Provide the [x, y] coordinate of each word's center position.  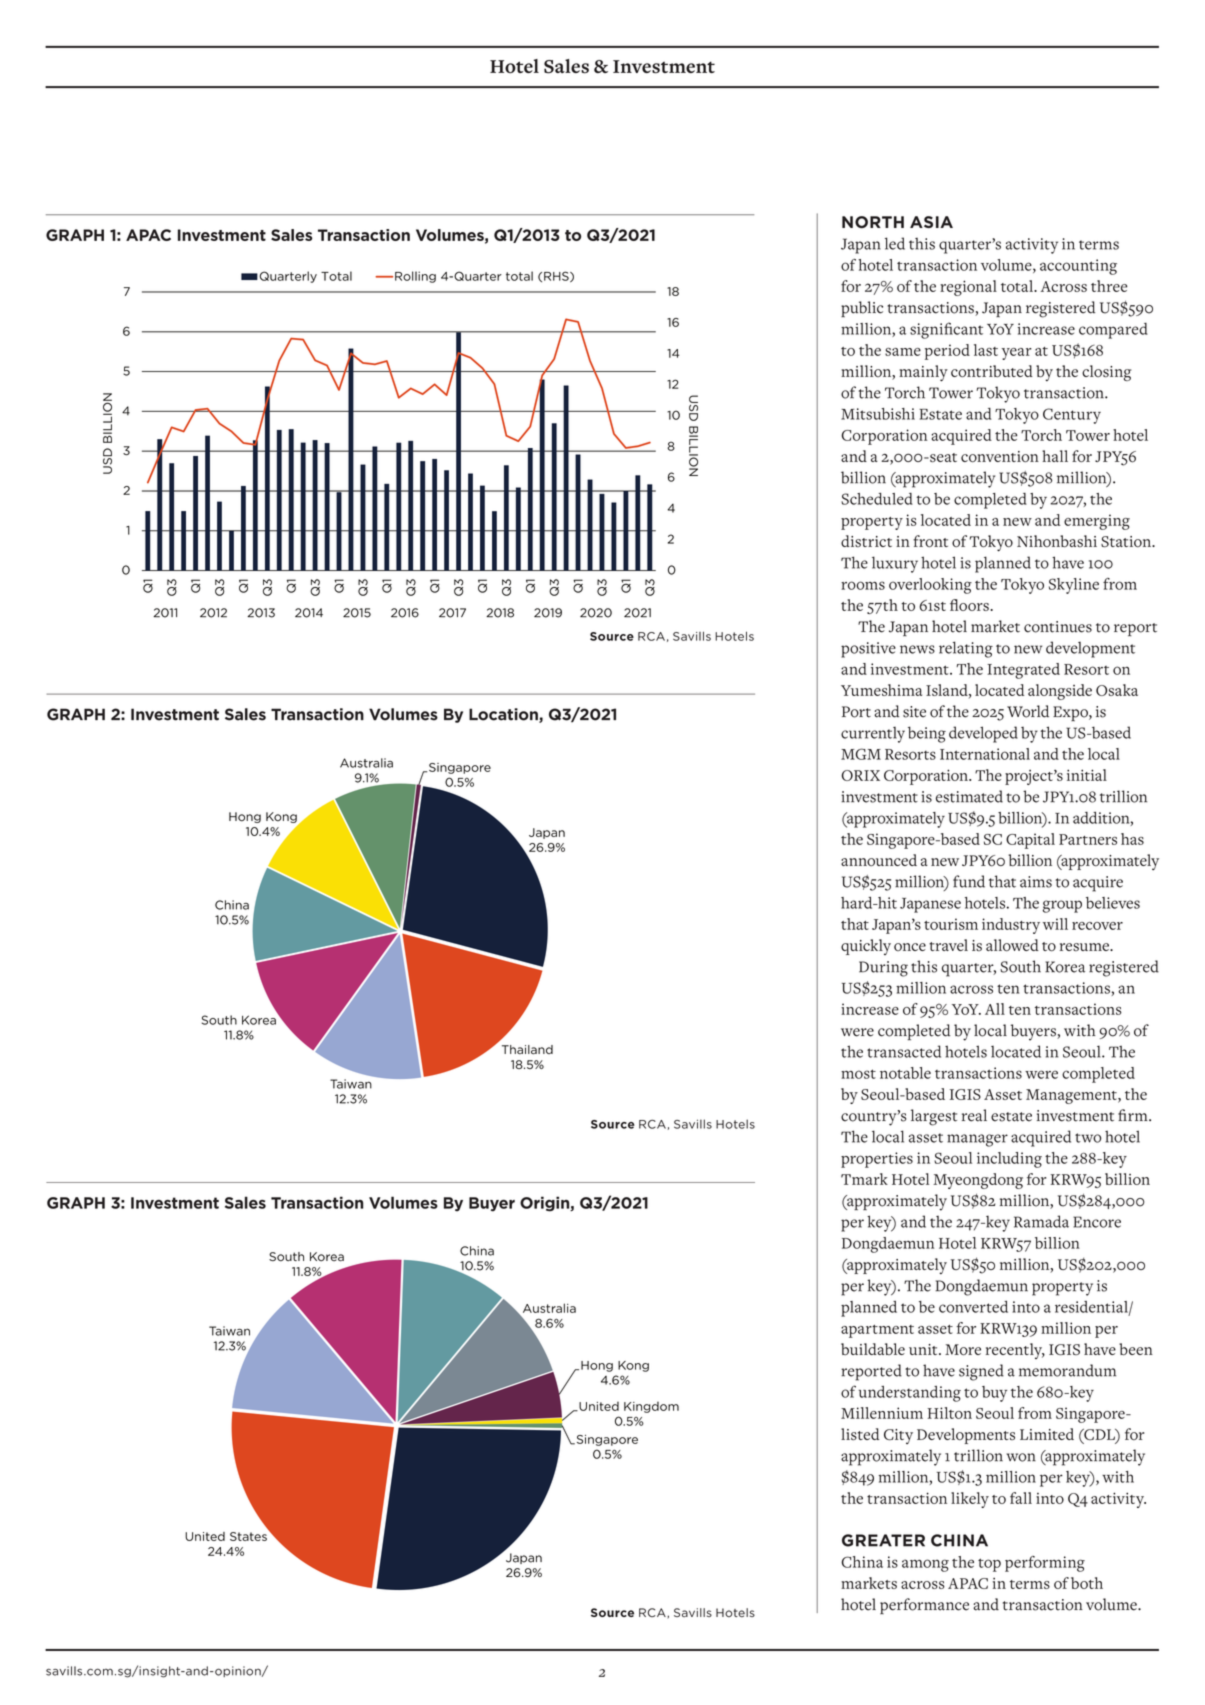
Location [504, 715]
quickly [866, 947]
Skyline [1074, 586]
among [925, 1565]
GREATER [883, 1540]
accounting [1078, 267]
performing [1045, 1564]
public [862, 309]
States [248, 1536]
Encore [1097, 1222]
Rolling [415, 277]
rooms [863, 585]
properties [877, 1160]
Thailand [527, 1050]
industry [1011, 926]
